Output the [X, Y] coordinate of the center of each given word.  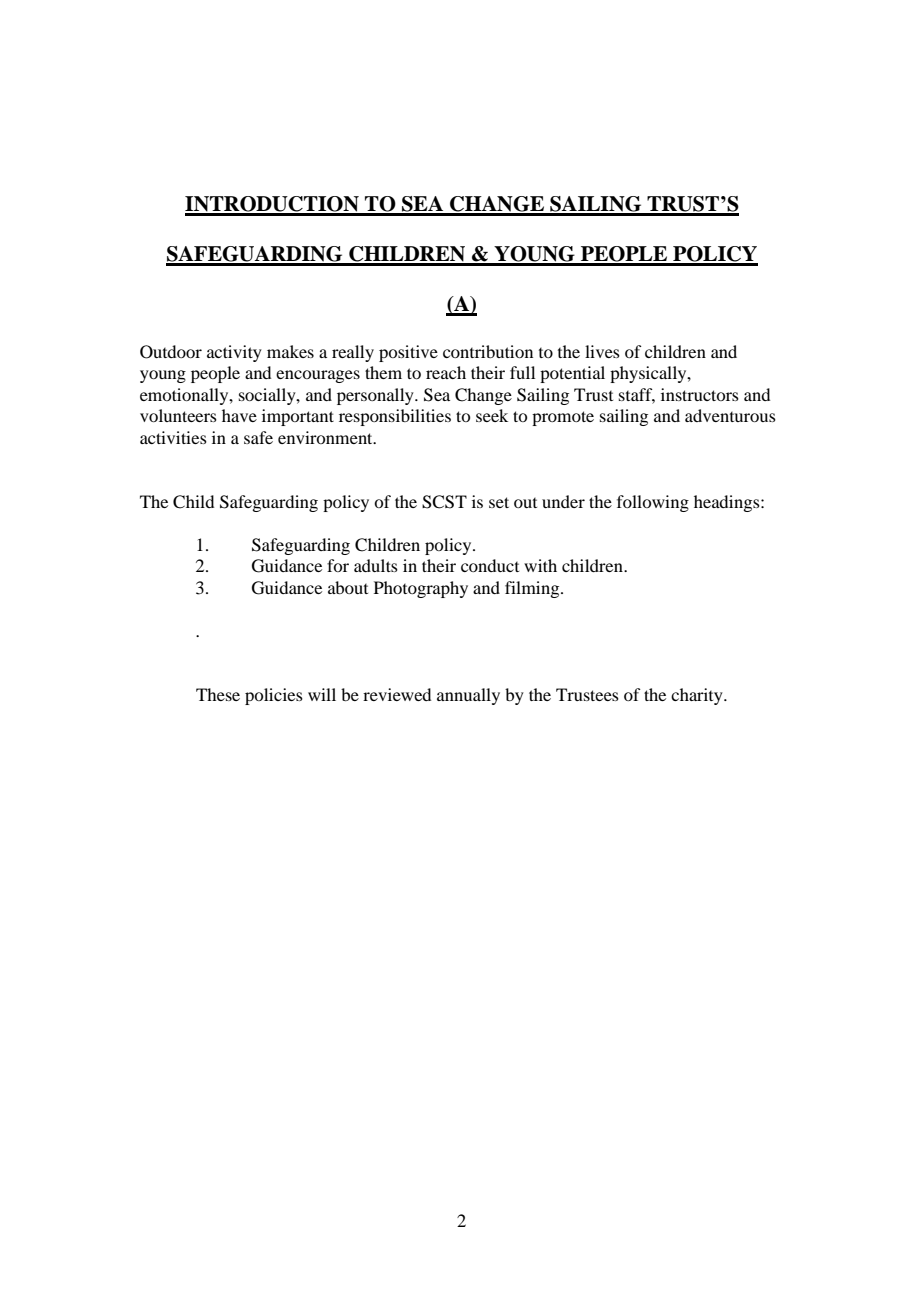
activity [234, 353]
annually [468, 696]
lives [602, 351]
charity [698, 696]
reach [446, 372]
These [218, 694]
